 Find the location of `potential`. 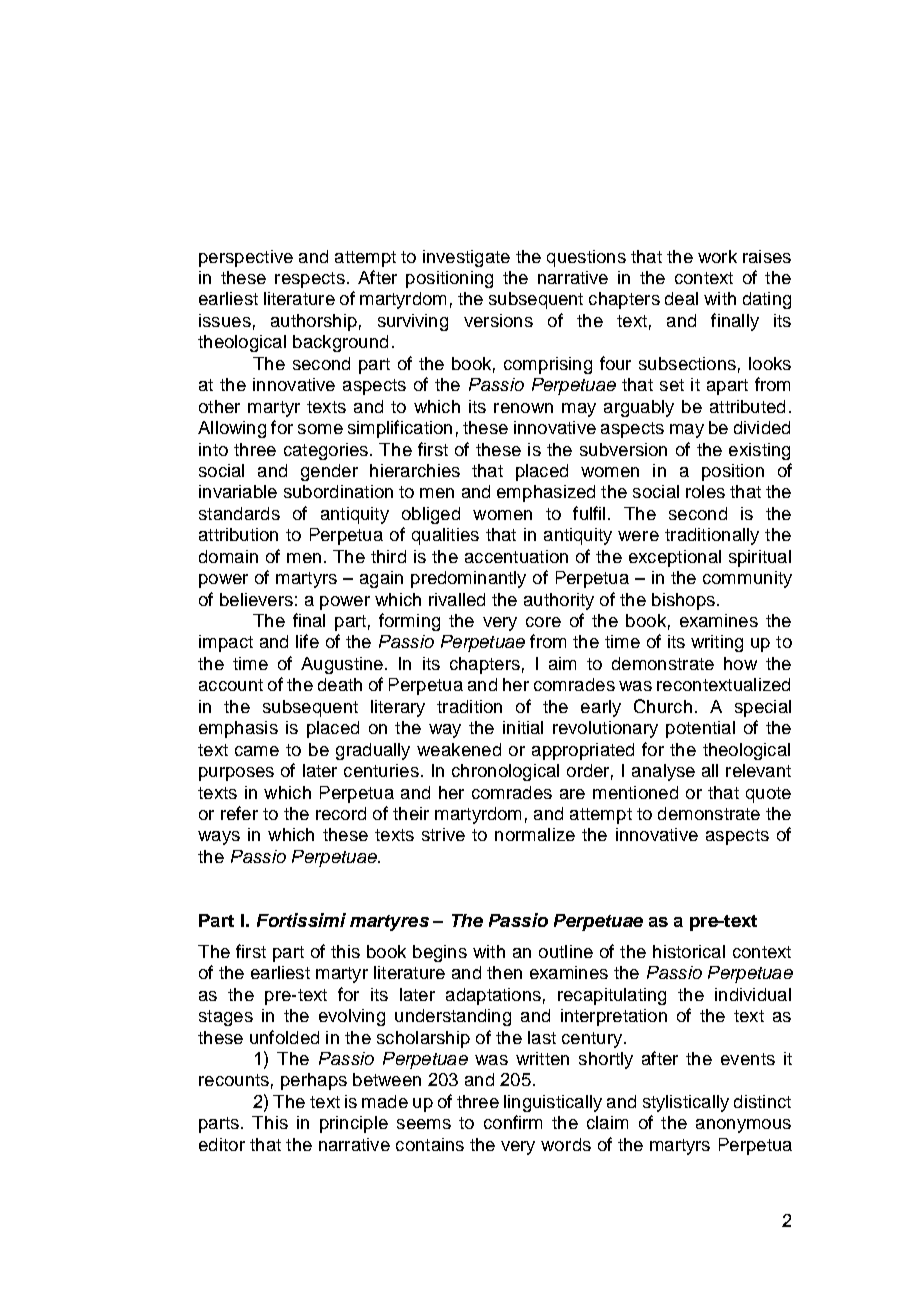

potential is located at coordinates (700, 729).
